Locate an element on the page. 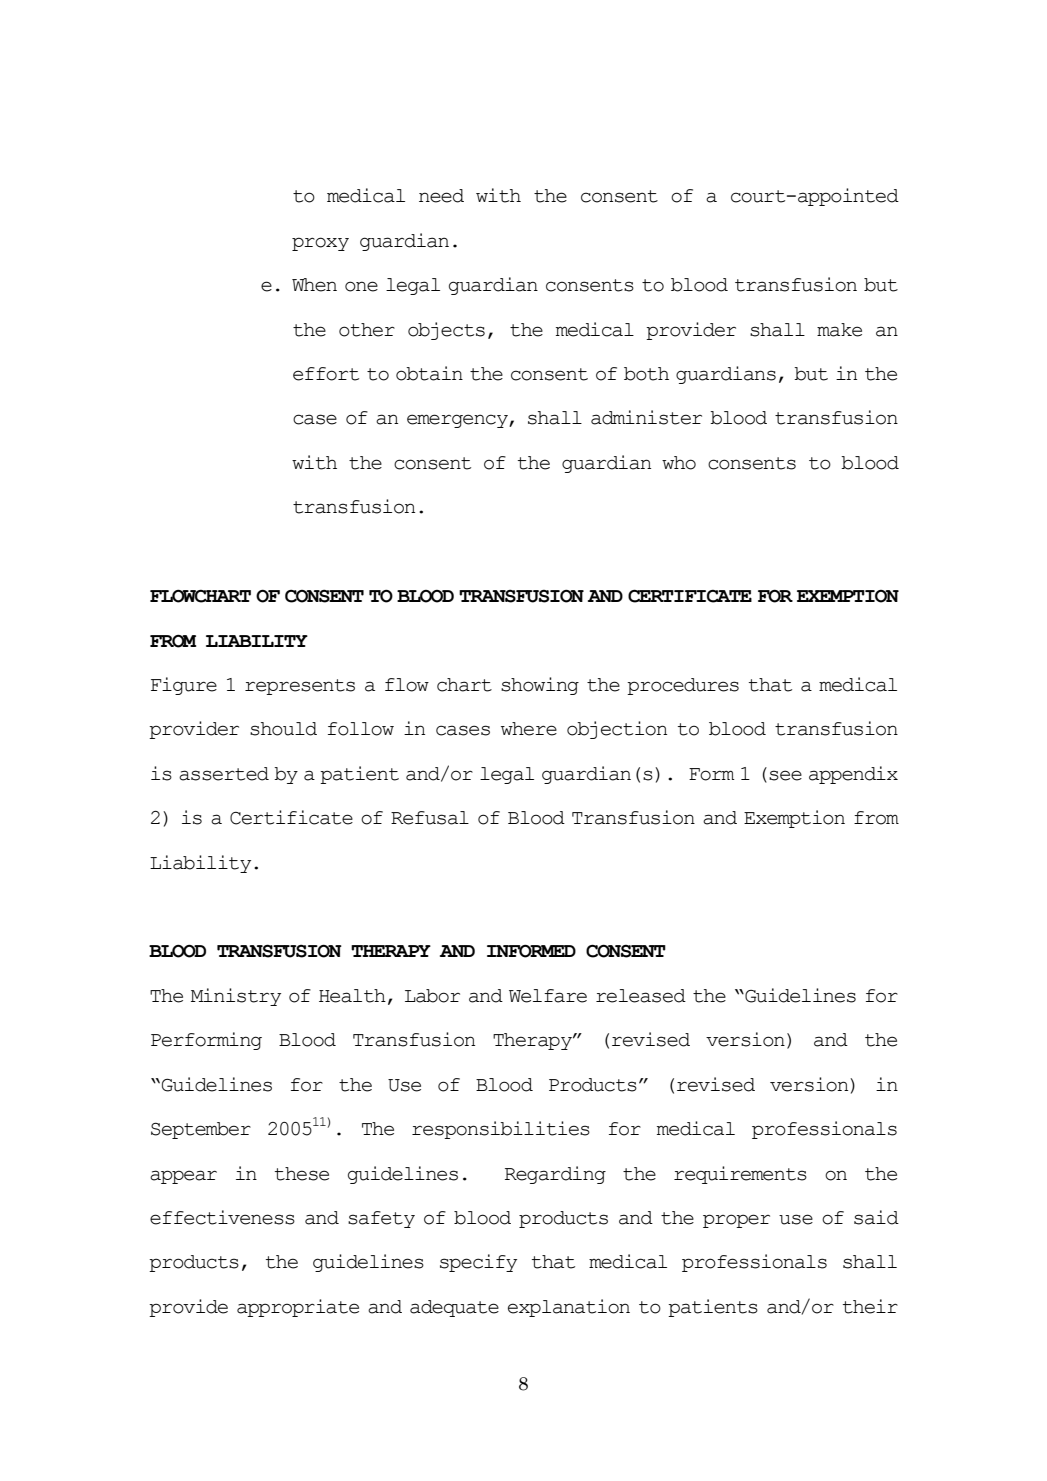  see is located at coordinates (785, 775).
